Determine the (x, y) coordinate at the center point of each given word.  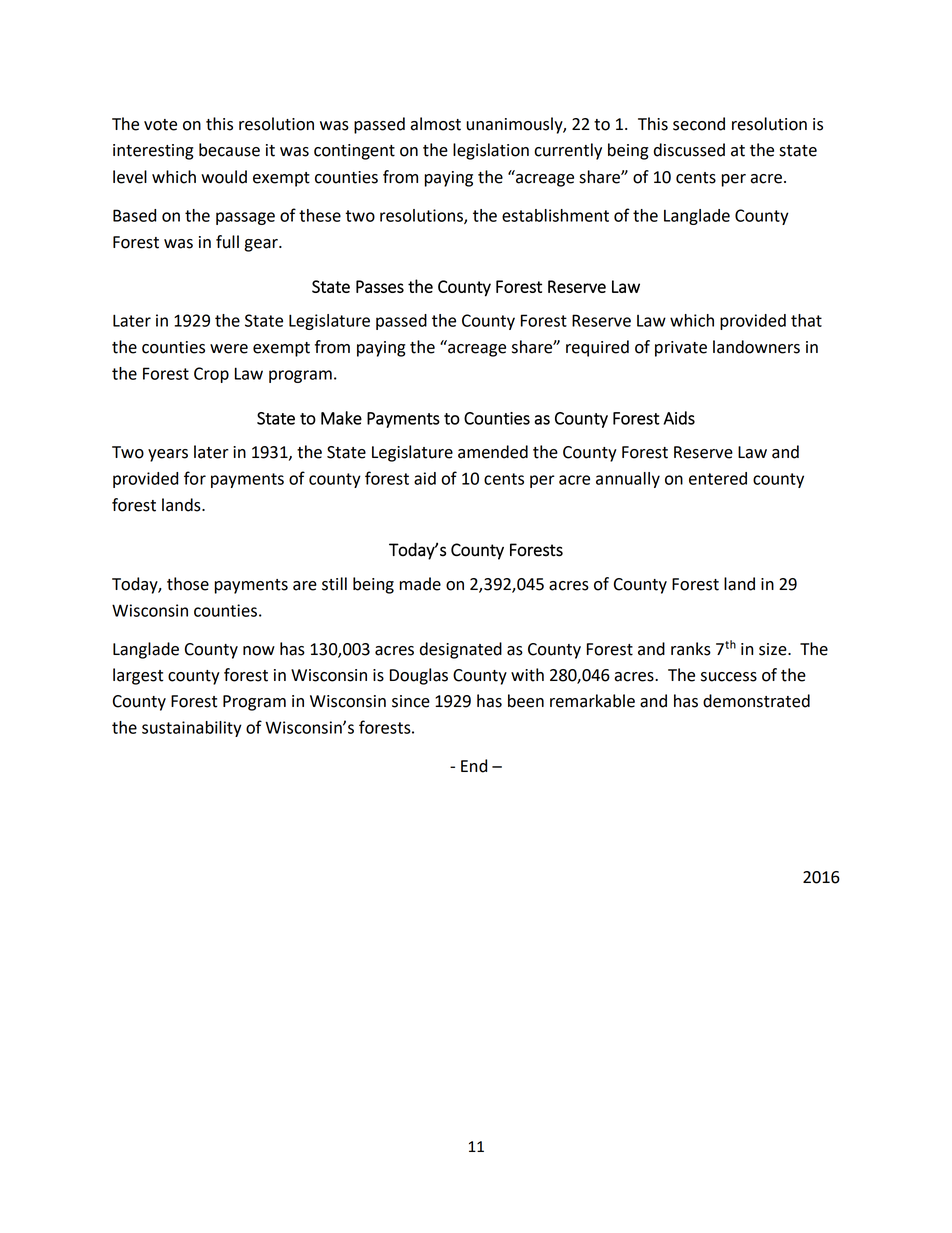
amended (493, 452)
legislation (491, 151)
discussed (689, 150)
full (227, 242)
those (188, 584)
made (420, 584)
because (229, 150)
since (411, 701)
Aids (679, 418)
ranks (691, 649)
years (168, 455)
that (806, 320)
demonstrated (756, 701)
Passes (380, 286)
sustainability (192, 729)
